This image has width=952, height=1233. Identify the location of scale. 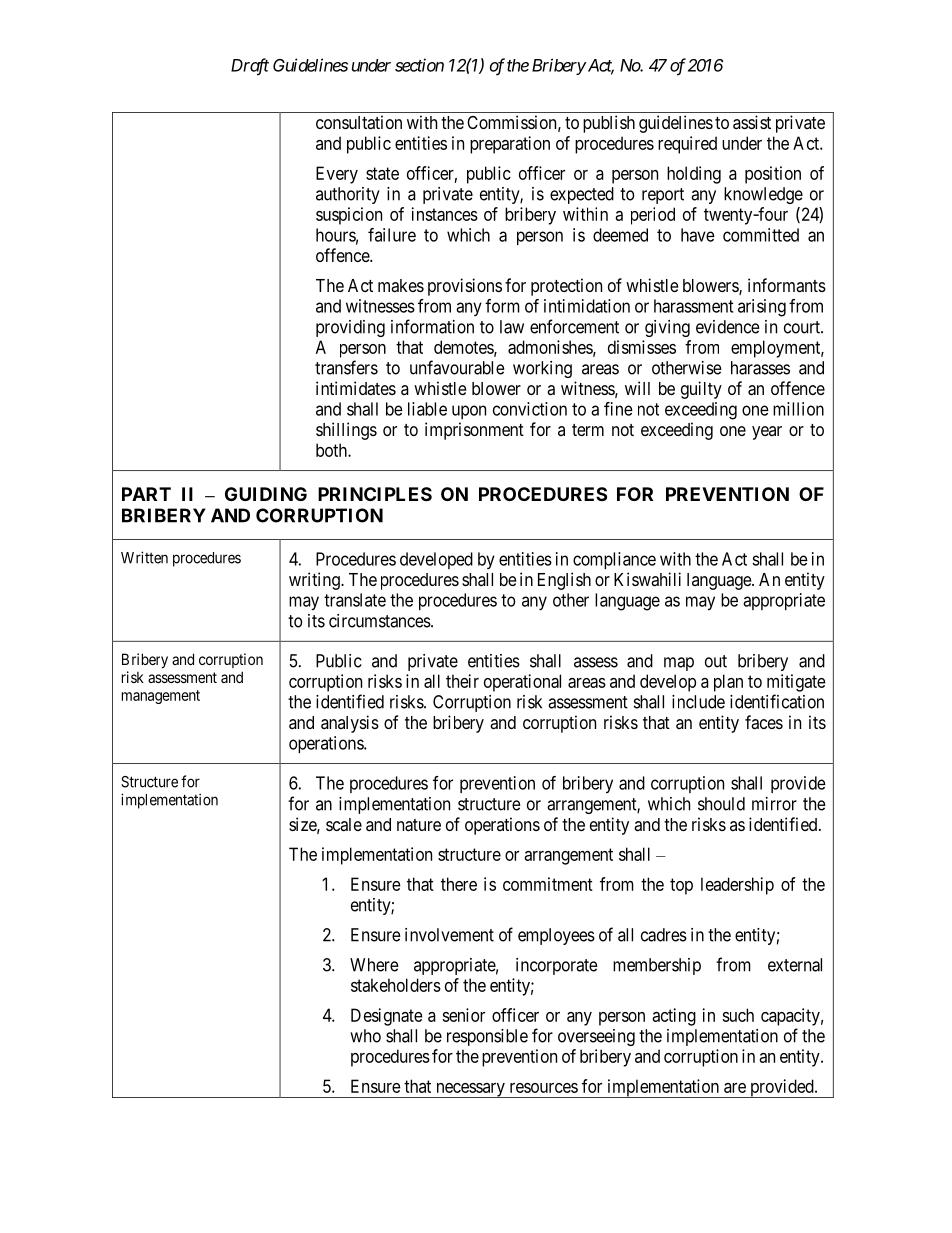
(344, 824).
